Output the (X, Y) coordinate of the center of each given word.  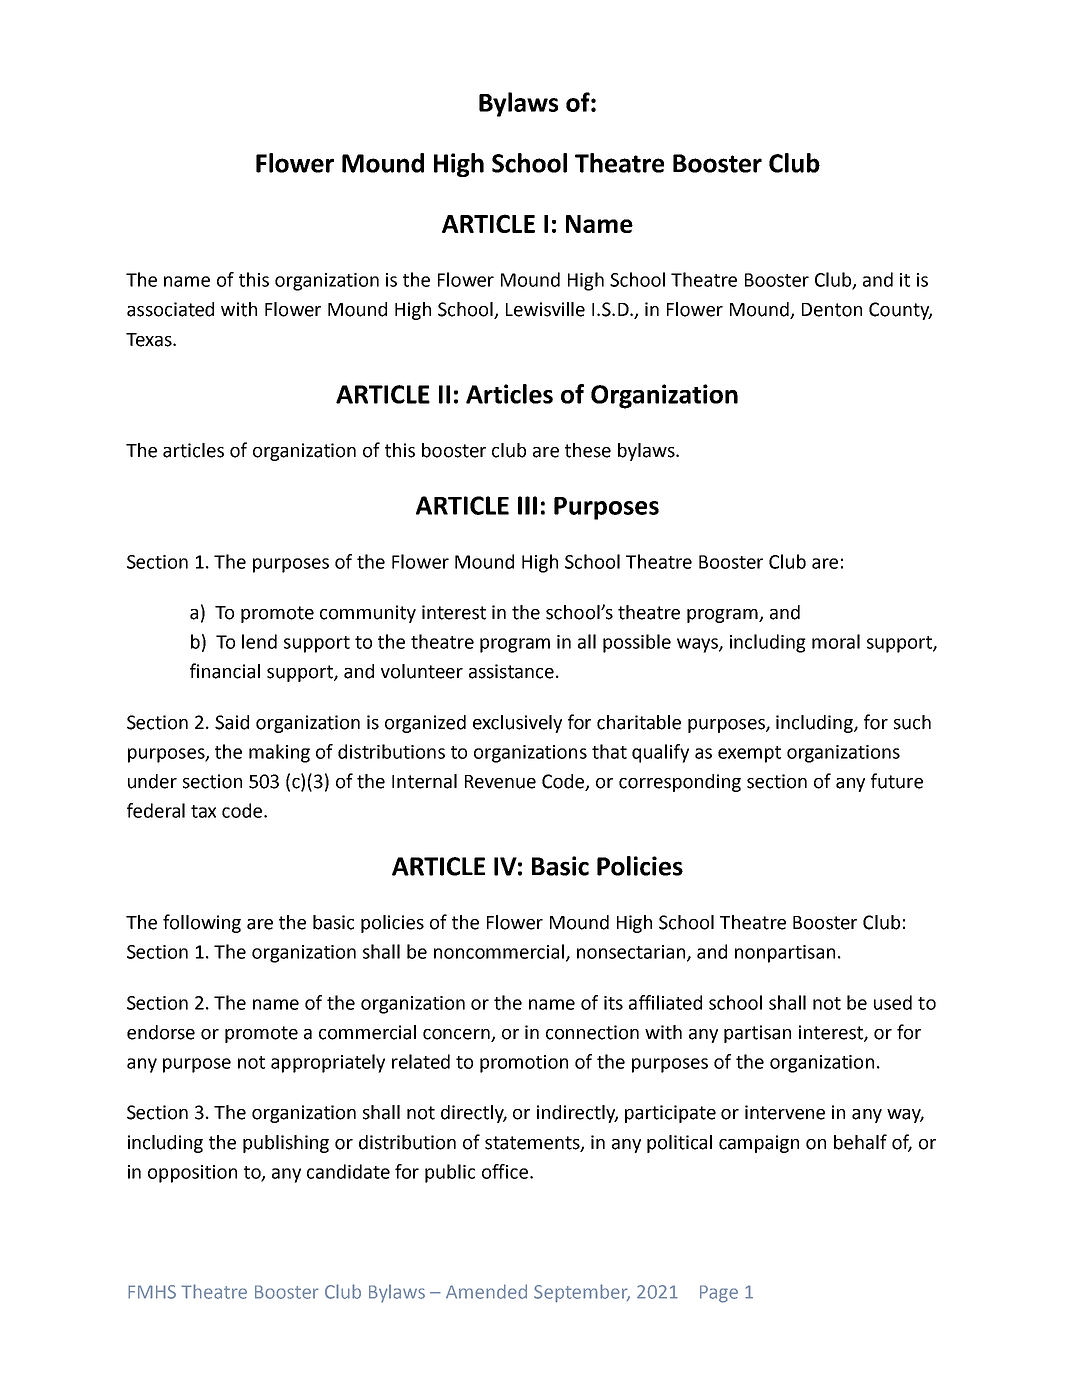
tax (203, 811)
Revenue (500, 782)
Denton (832, 310)
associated (170, 309)
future (897, 781)
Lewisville (545, 309)
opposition (192, 1174)
